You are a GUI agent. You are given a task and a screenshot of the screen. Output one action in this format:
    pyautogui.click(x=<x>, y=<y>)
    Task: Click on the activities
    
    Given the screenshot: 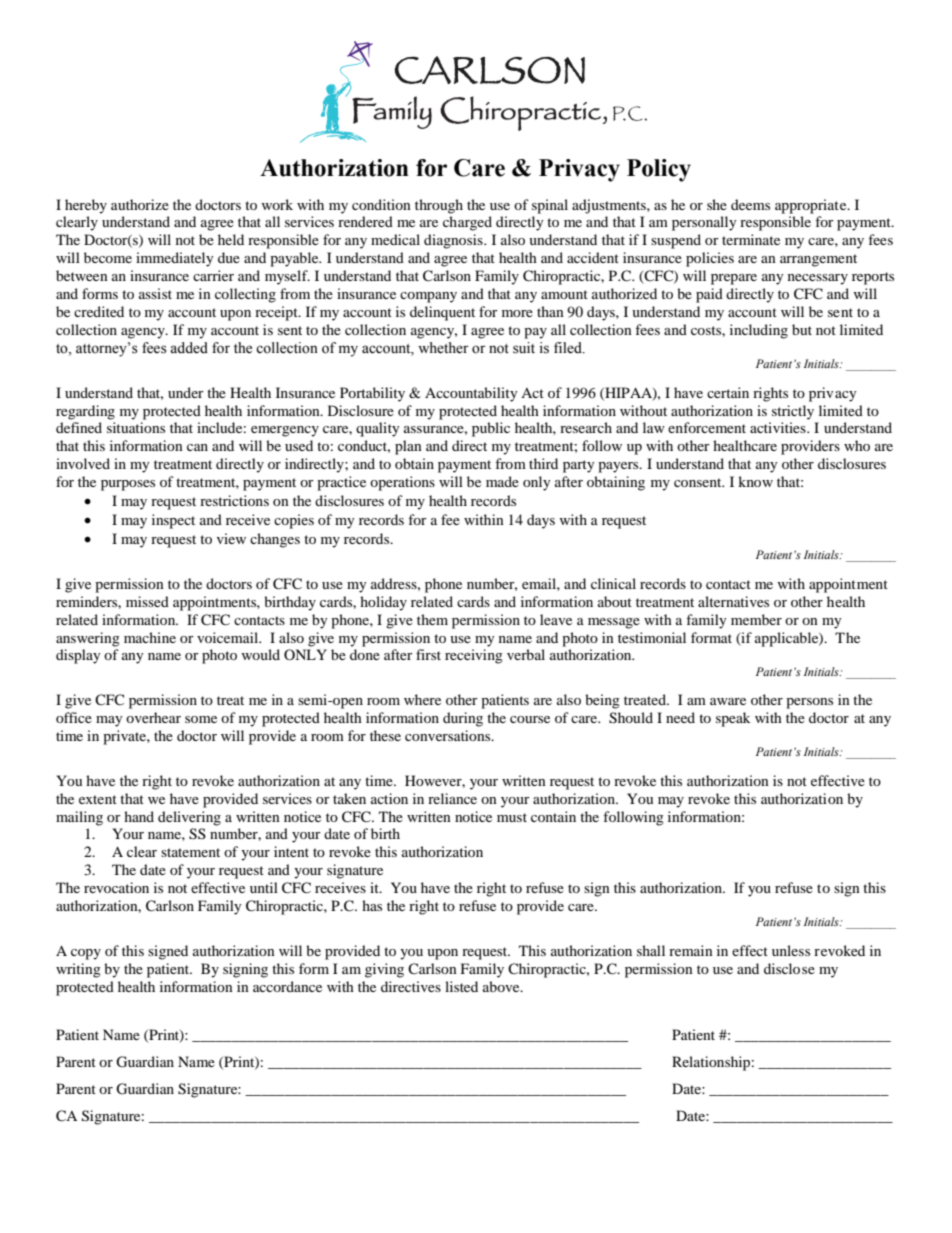 What is the action you would take?
    pyautogui.click(x=779, y=427)
